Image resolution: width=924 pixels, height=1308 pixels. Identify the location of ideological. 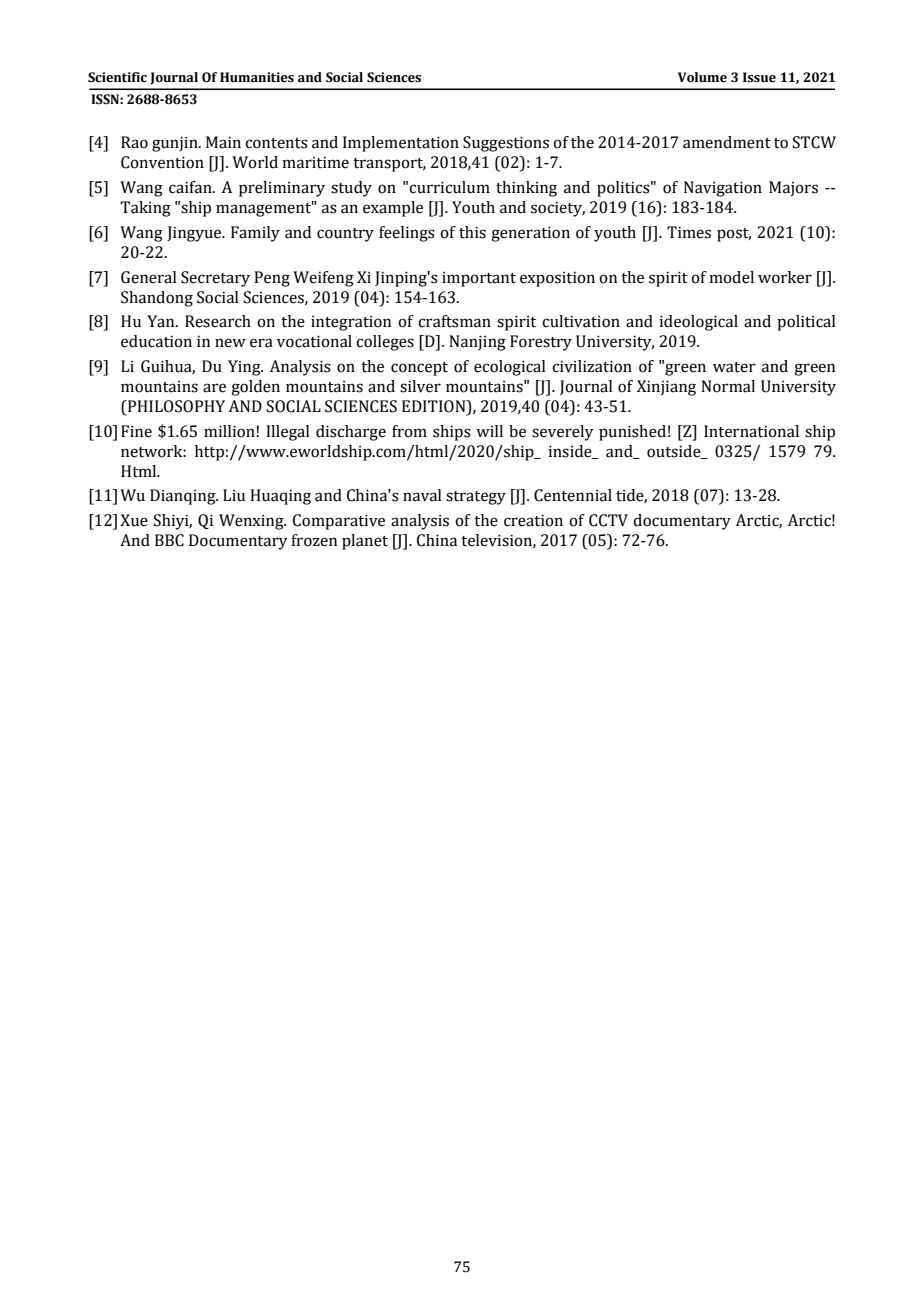
(698, 323).
